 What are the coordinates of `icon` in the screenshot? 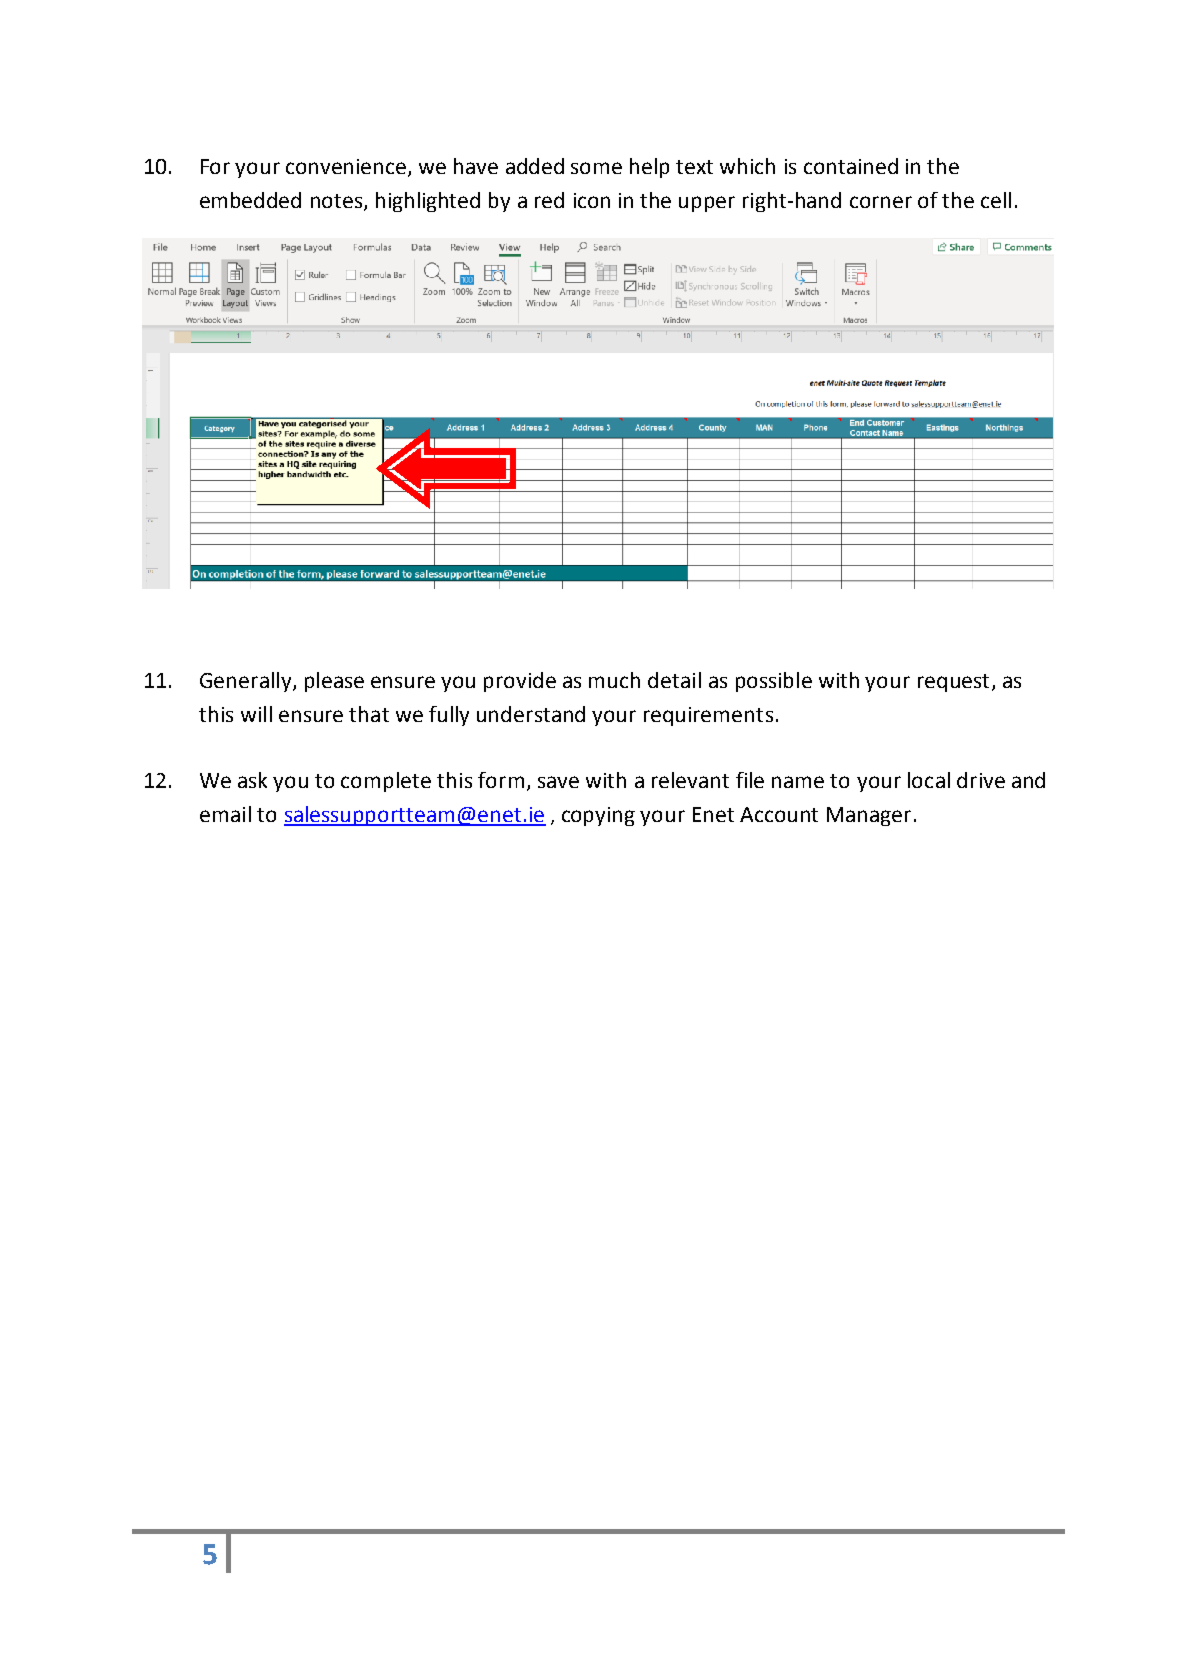 It's located at (592, 200).
